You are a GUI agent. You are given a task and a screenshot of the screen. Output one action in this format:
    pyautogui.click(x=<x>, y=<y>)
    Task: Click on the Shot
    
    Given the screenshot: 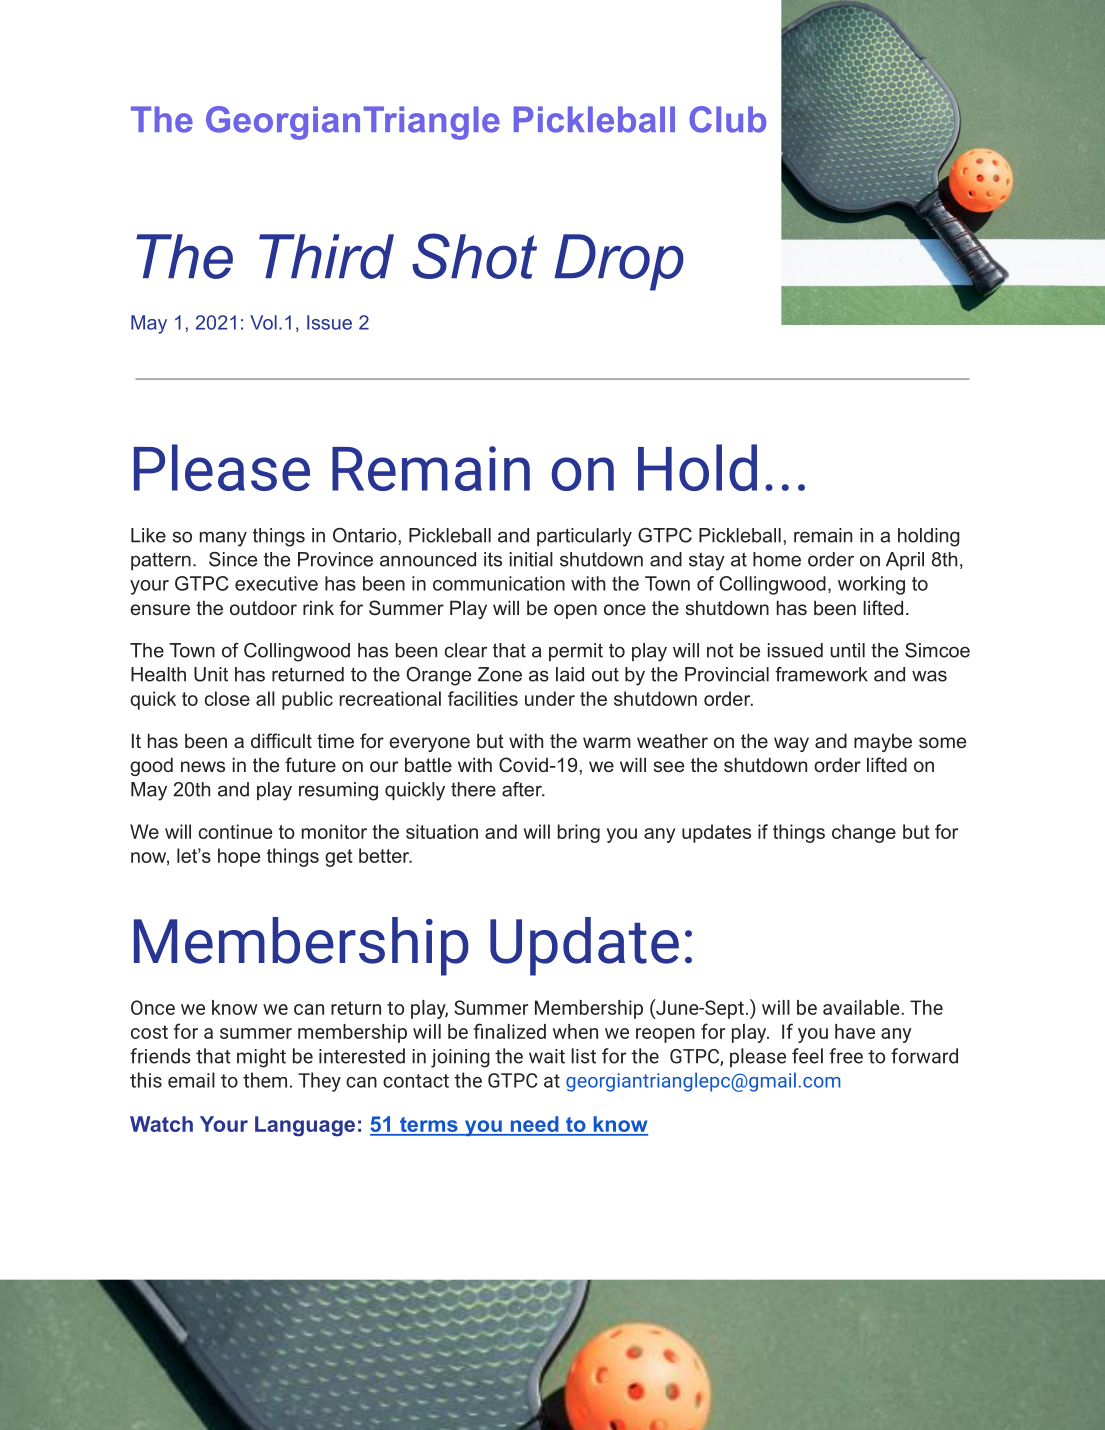 What is the action you would take?
    pyautogui.click(x=474, y=256)
